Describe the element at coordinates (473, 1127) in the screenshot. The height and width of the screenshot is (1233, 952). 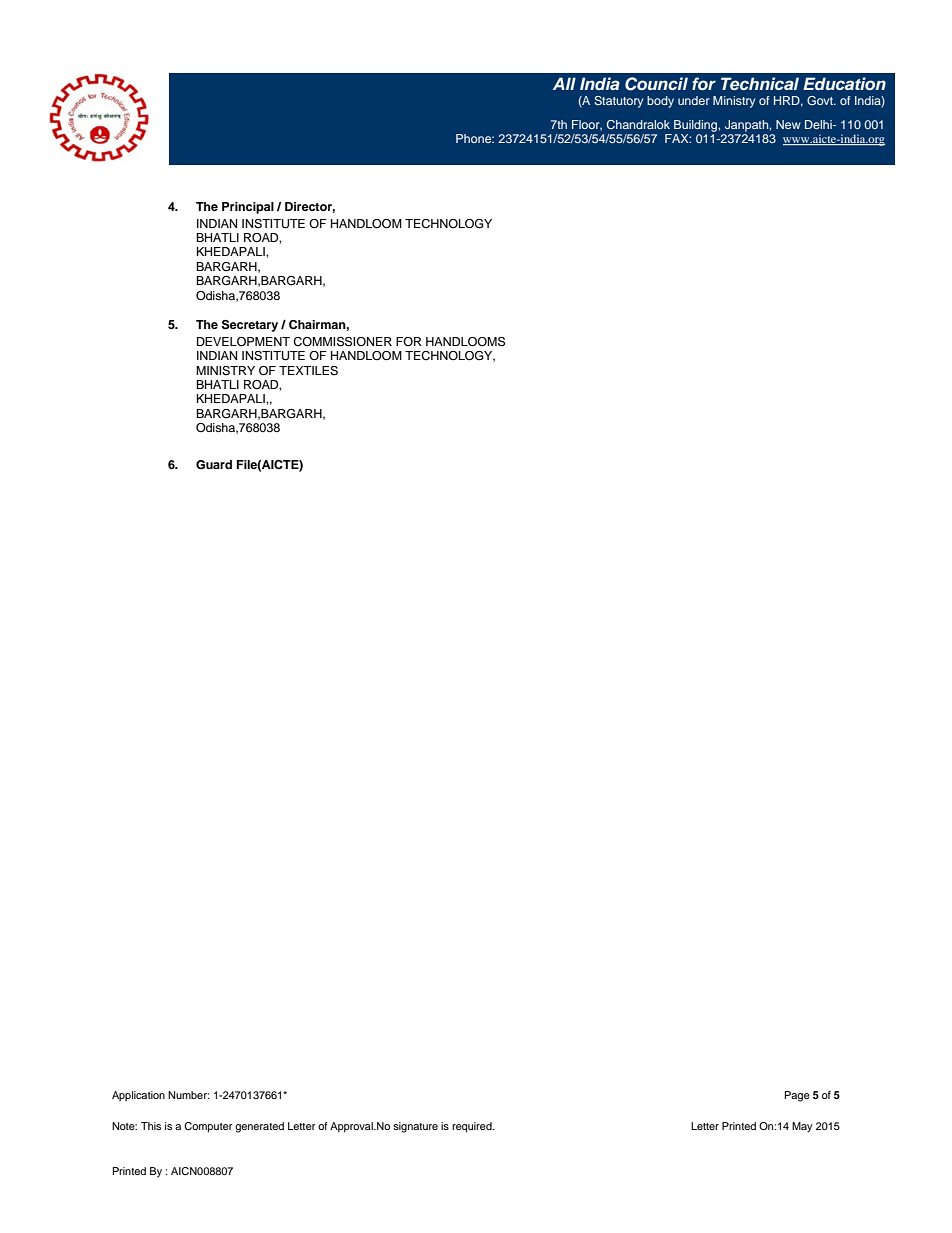
I see `required` at that location.
